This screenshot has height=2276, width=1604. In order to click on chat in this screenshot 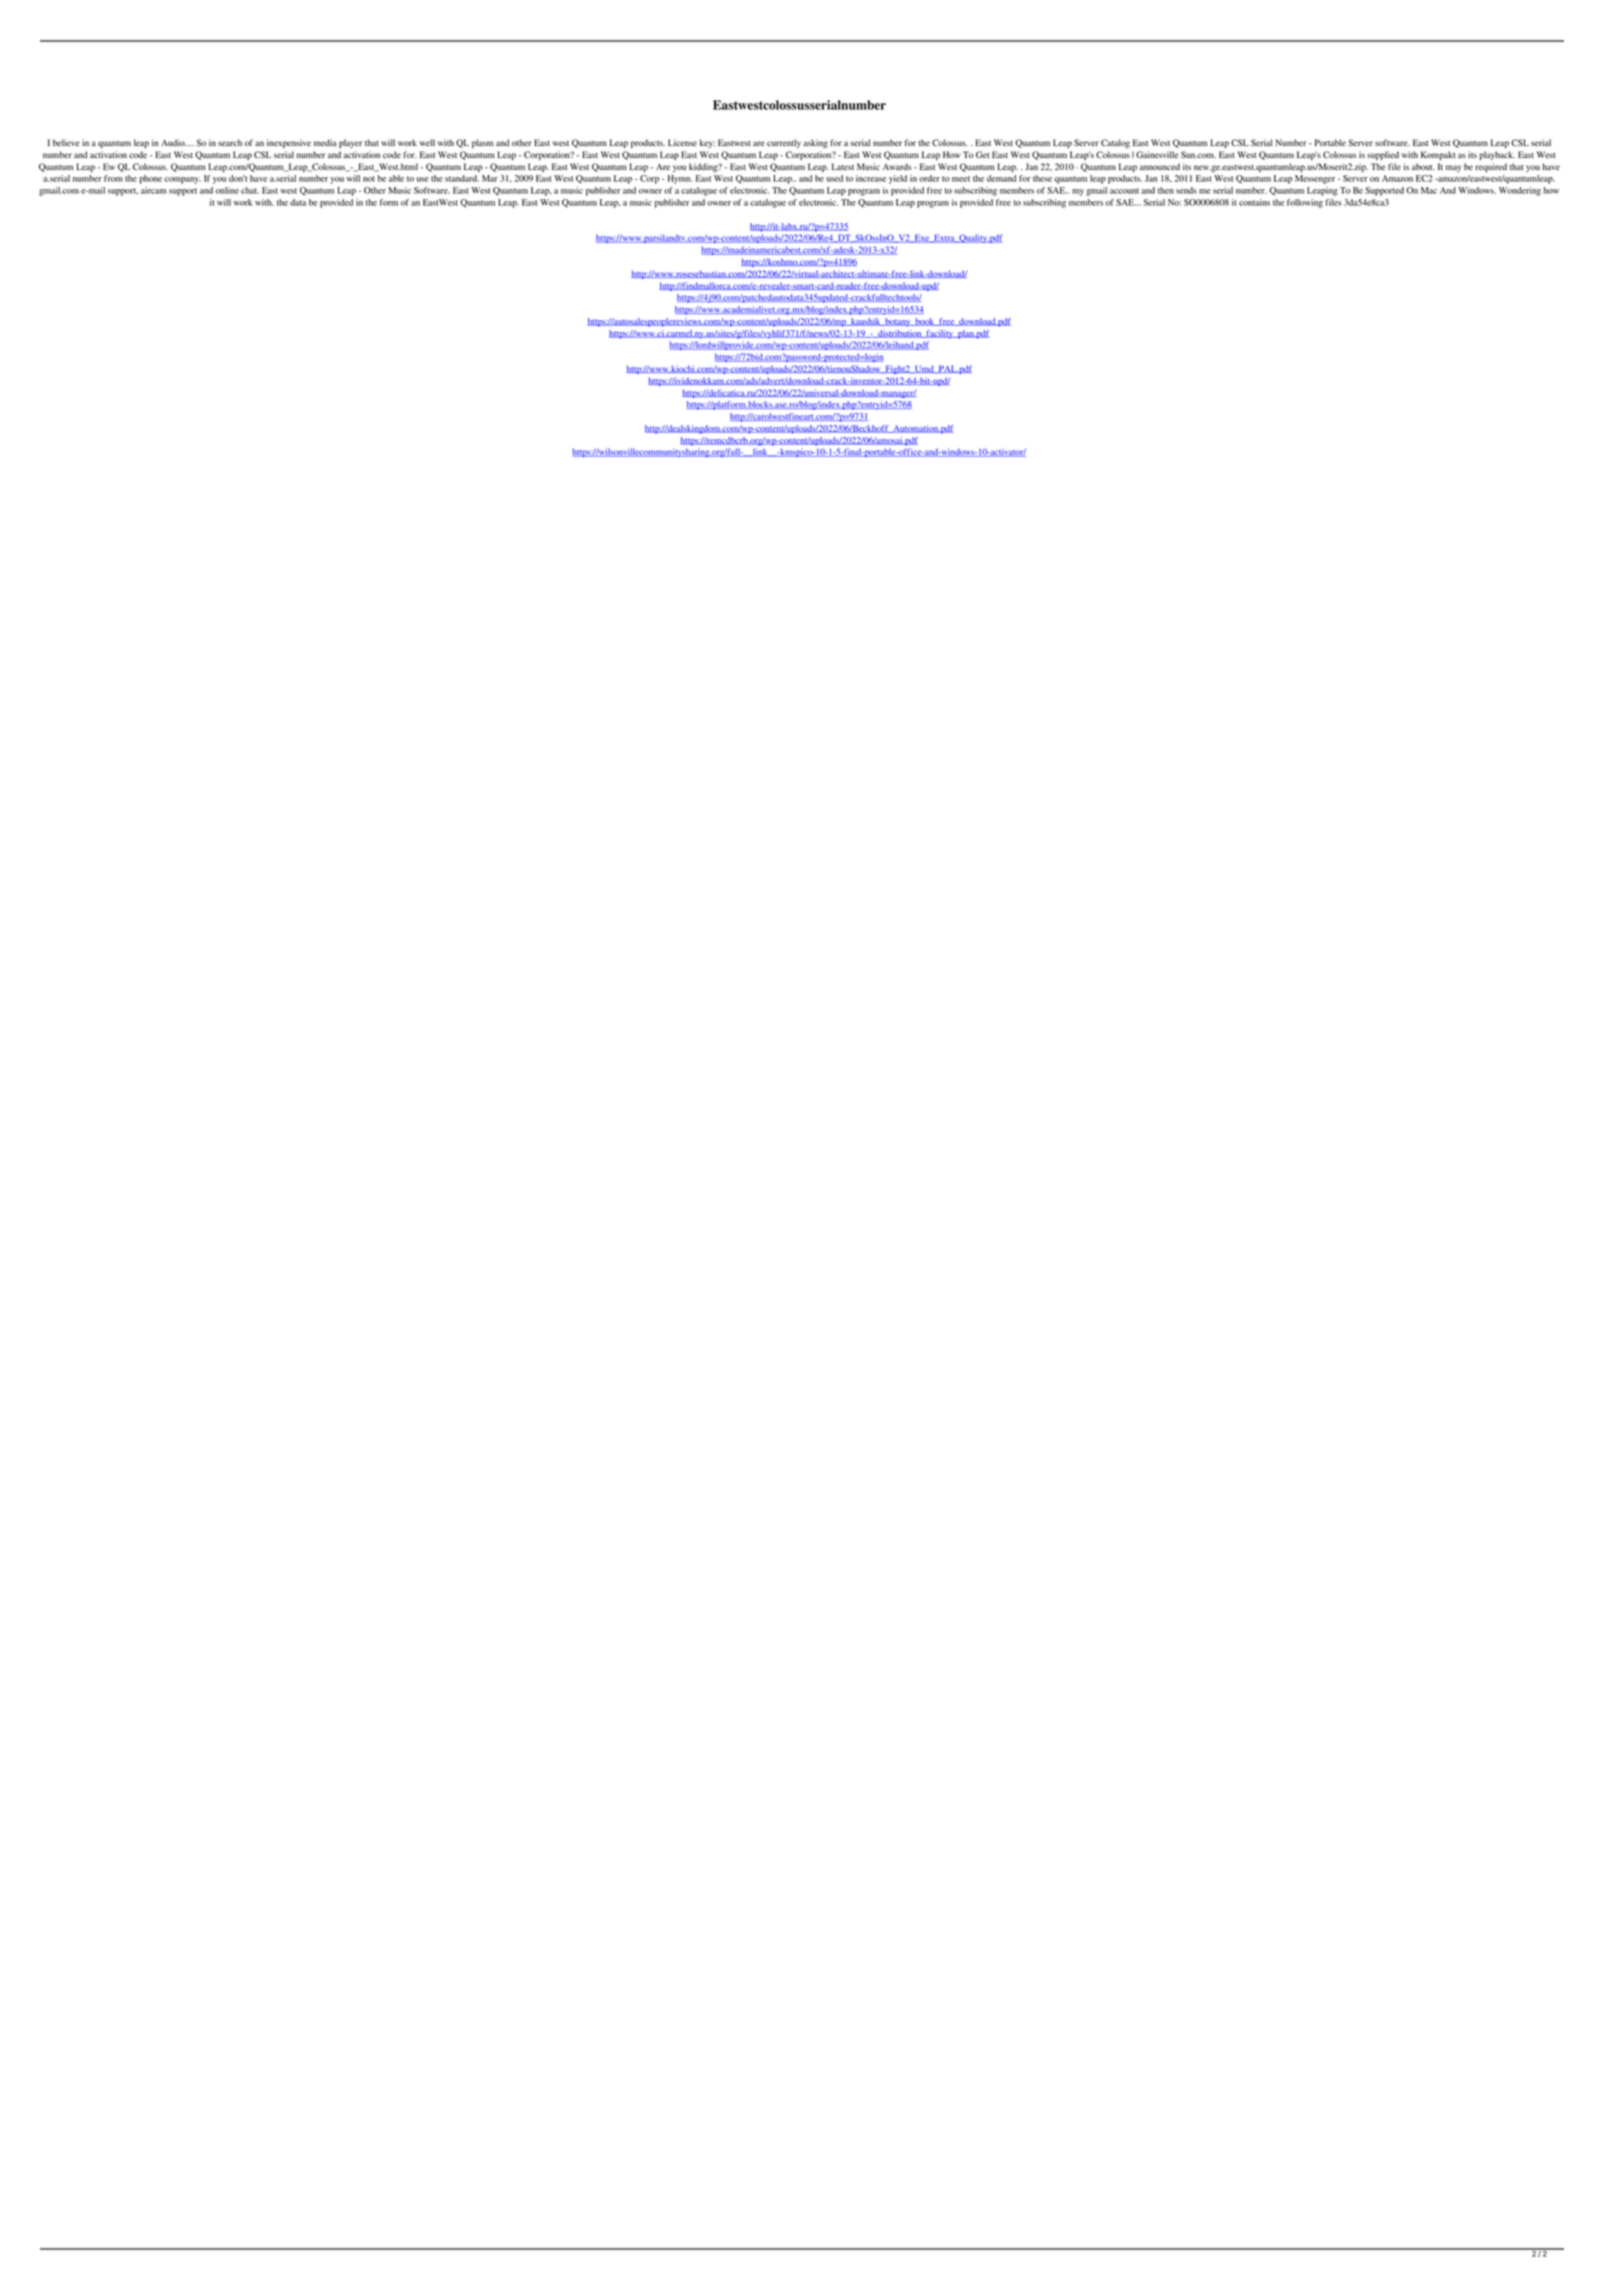, I will do `click(250, 190)`.
